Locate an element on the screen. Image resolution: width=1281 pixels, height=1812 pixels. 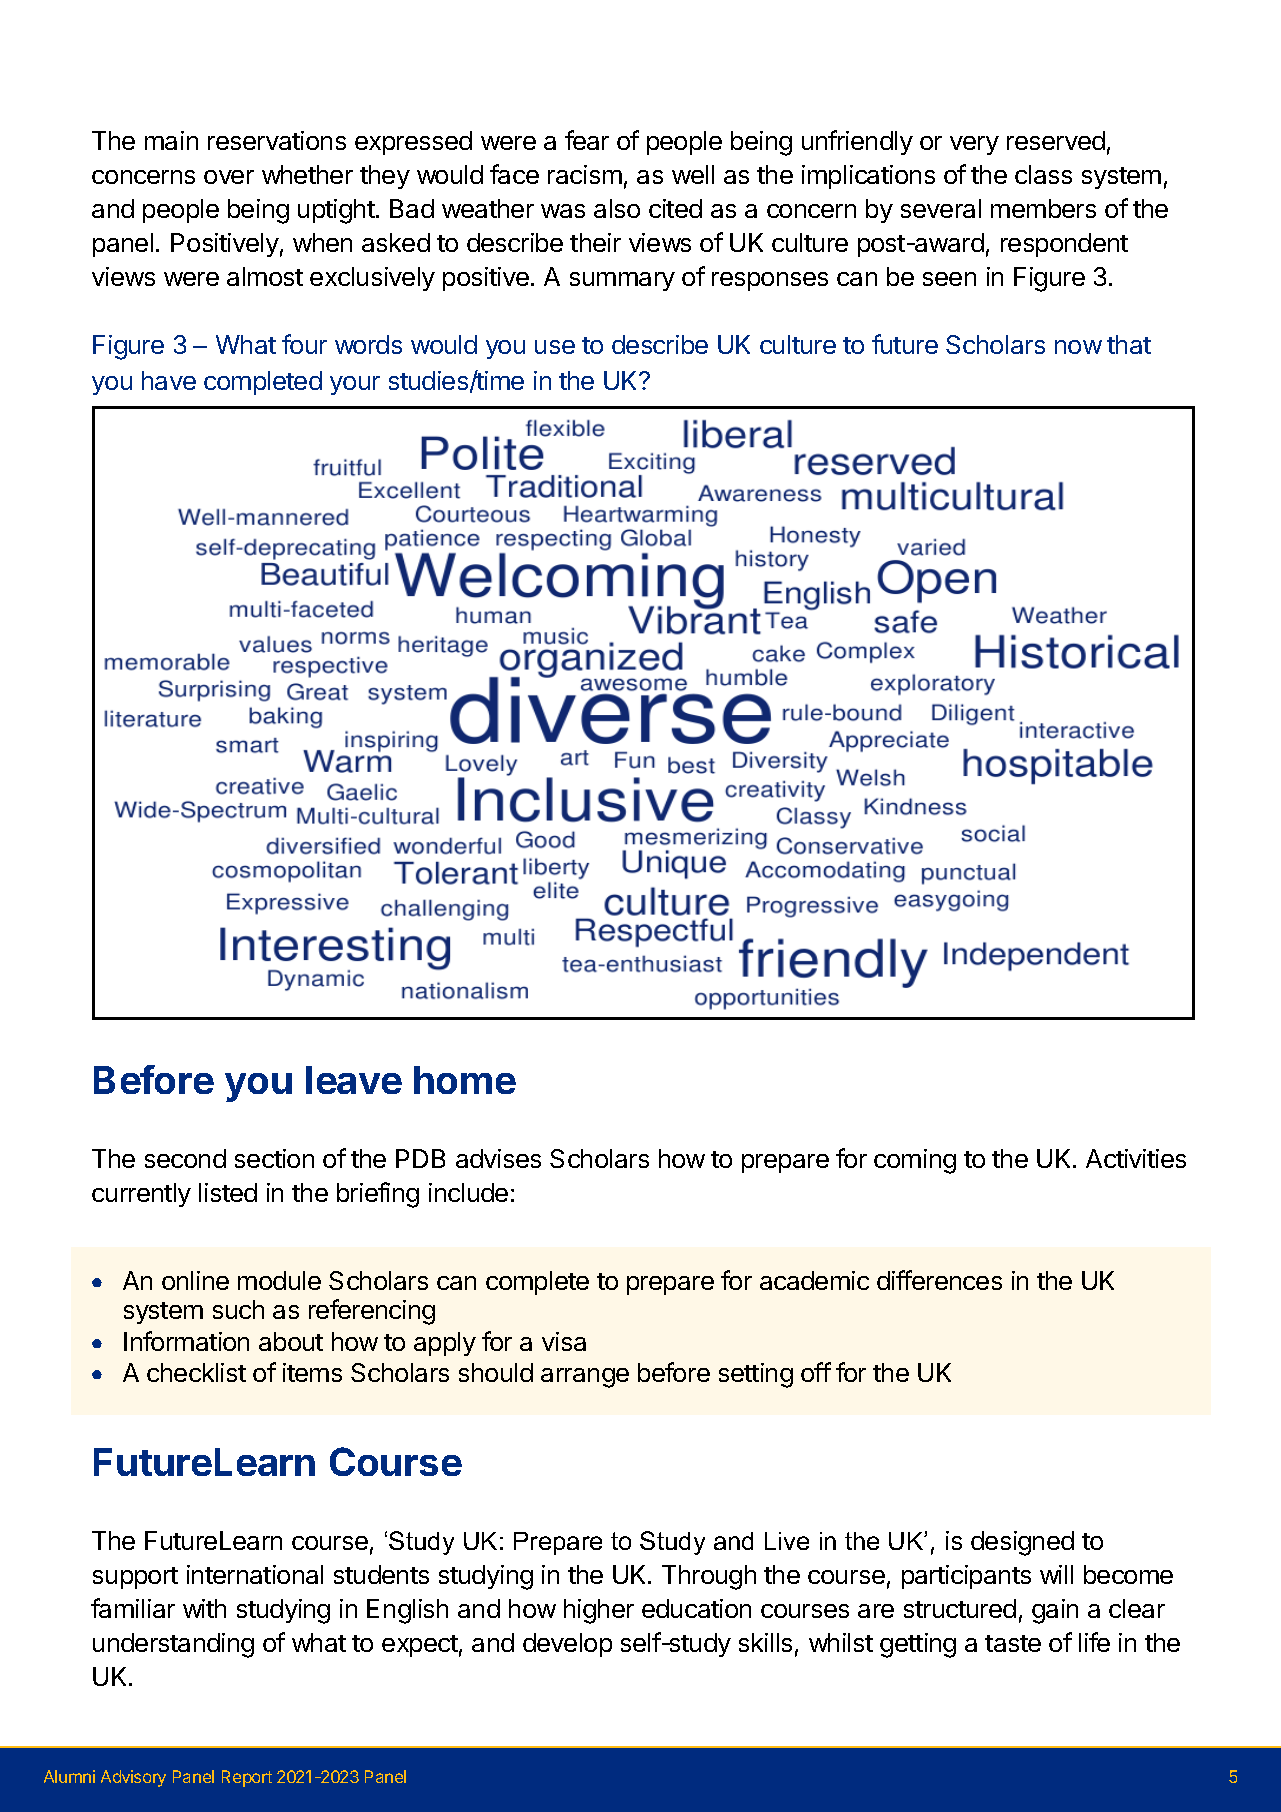
class is located at coordinates (1043, 174).
